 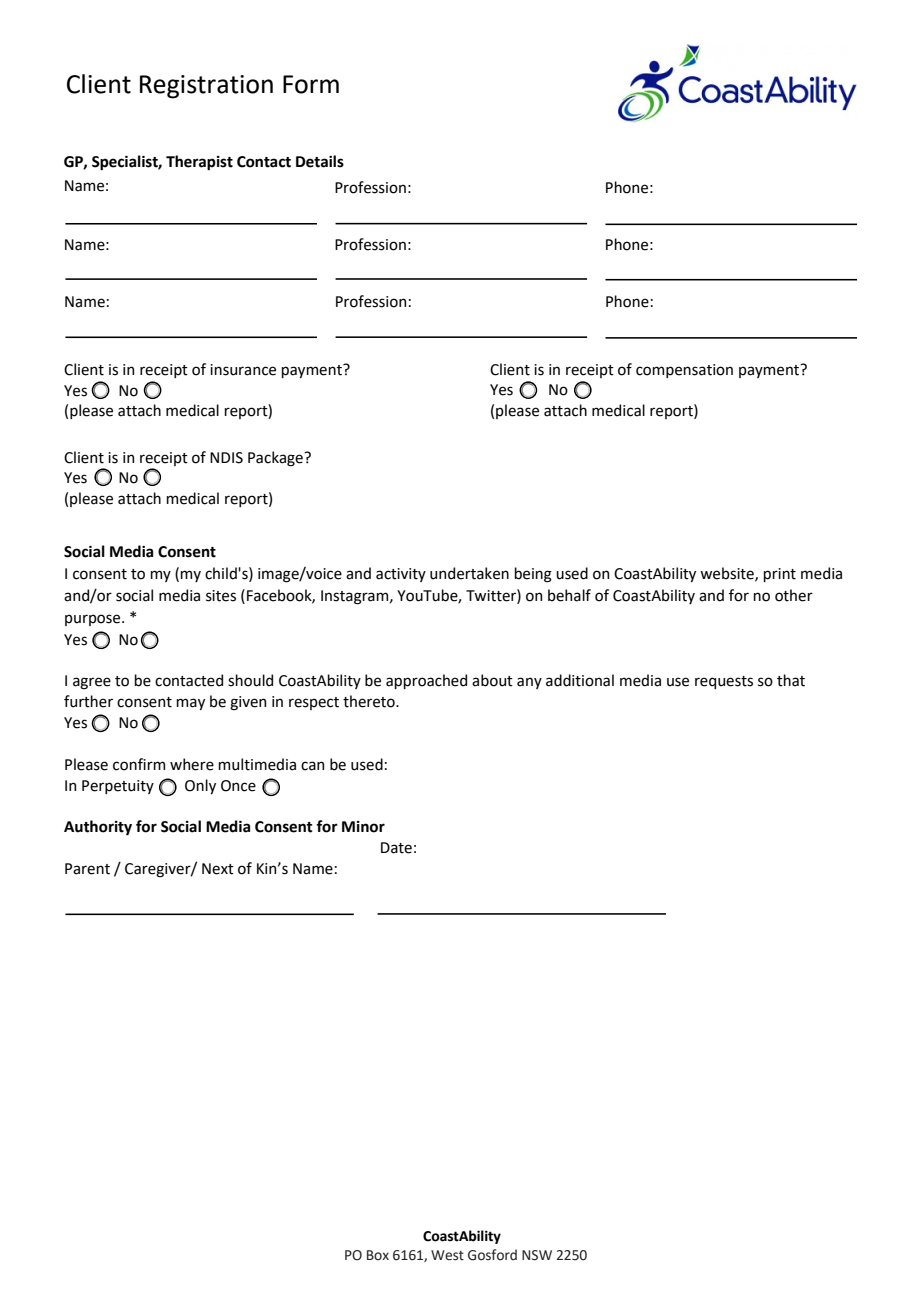 I want to click on Date, so click(x=396, y=848).
